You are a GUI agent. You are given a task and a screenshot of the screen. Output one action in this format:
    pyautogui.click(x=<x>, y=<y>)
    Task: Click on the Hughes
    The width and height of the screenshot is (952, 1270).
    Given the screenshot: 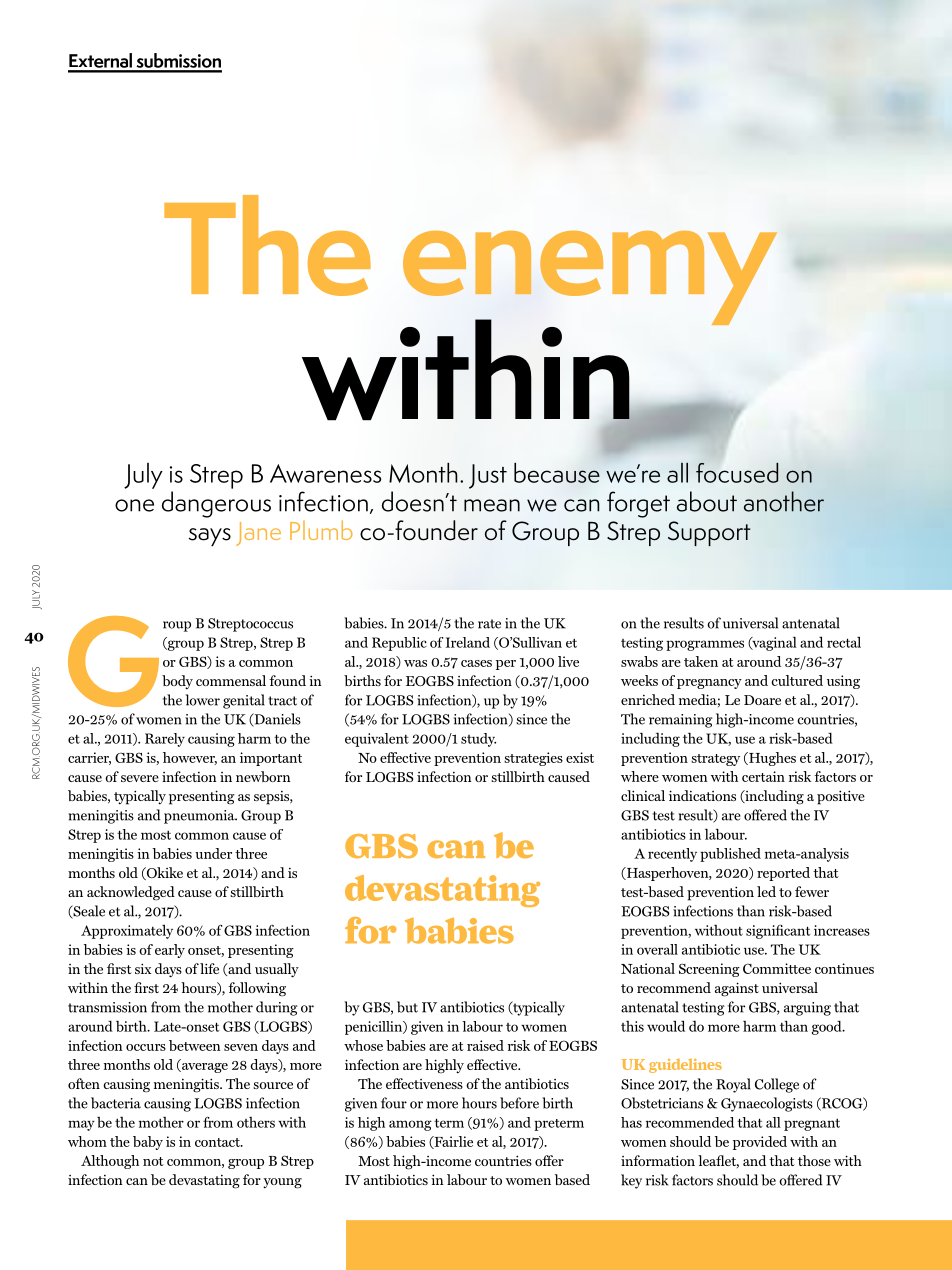 What is the action you would take?
    pyautogui.click(x=771, y=759)
